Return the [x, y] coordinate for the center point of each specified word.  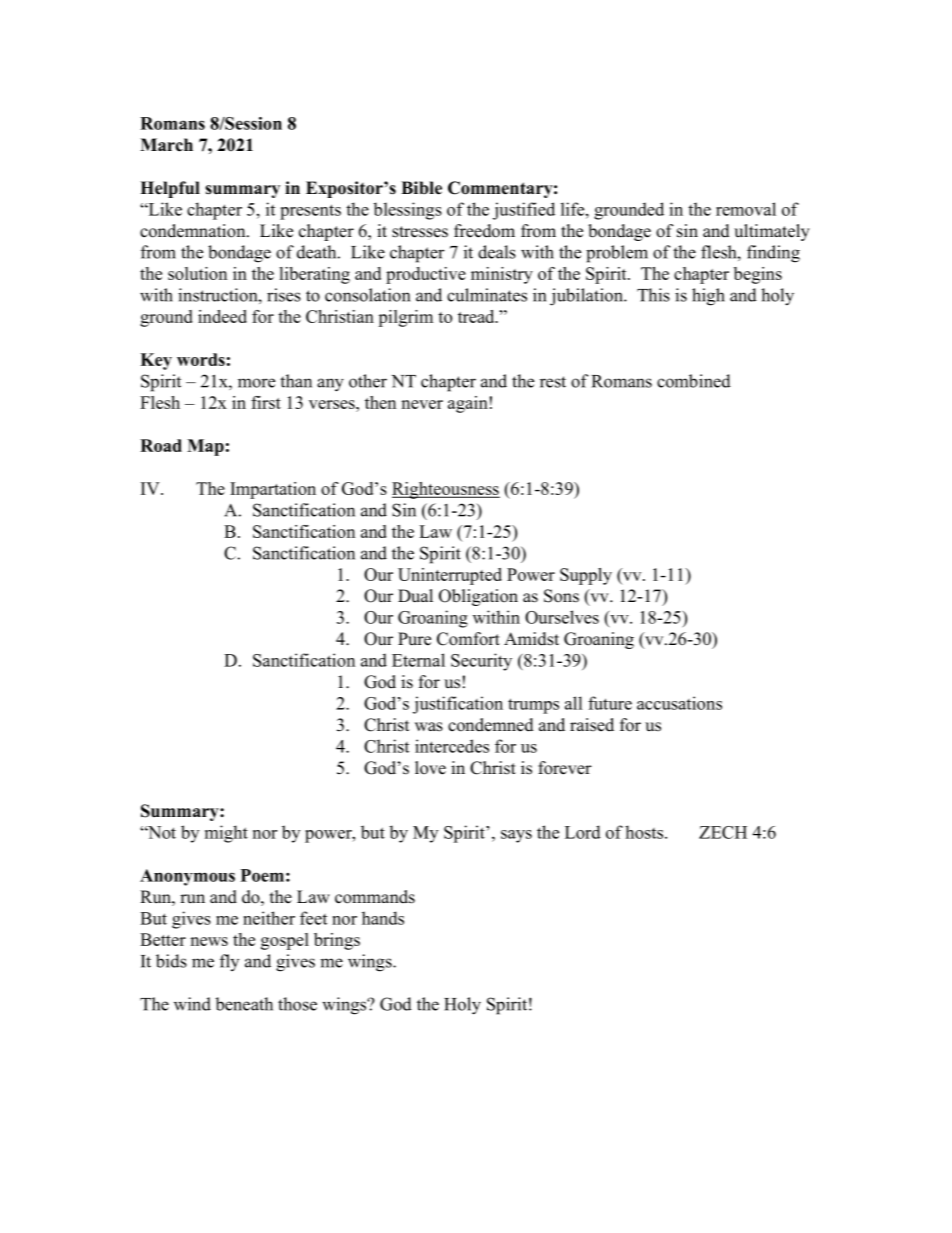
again [468, 404]
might [226, 834]
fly [229, 962]
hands [383, 918]
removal [746, 209]
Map [205, 447]
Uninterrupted [450, 576]
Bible [421, 188]
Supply [586, 576]
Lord [583, 832]
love [430, 768]
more [256, 383]
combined [694, 381]
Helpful [170, 189]
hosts [644, 832]
